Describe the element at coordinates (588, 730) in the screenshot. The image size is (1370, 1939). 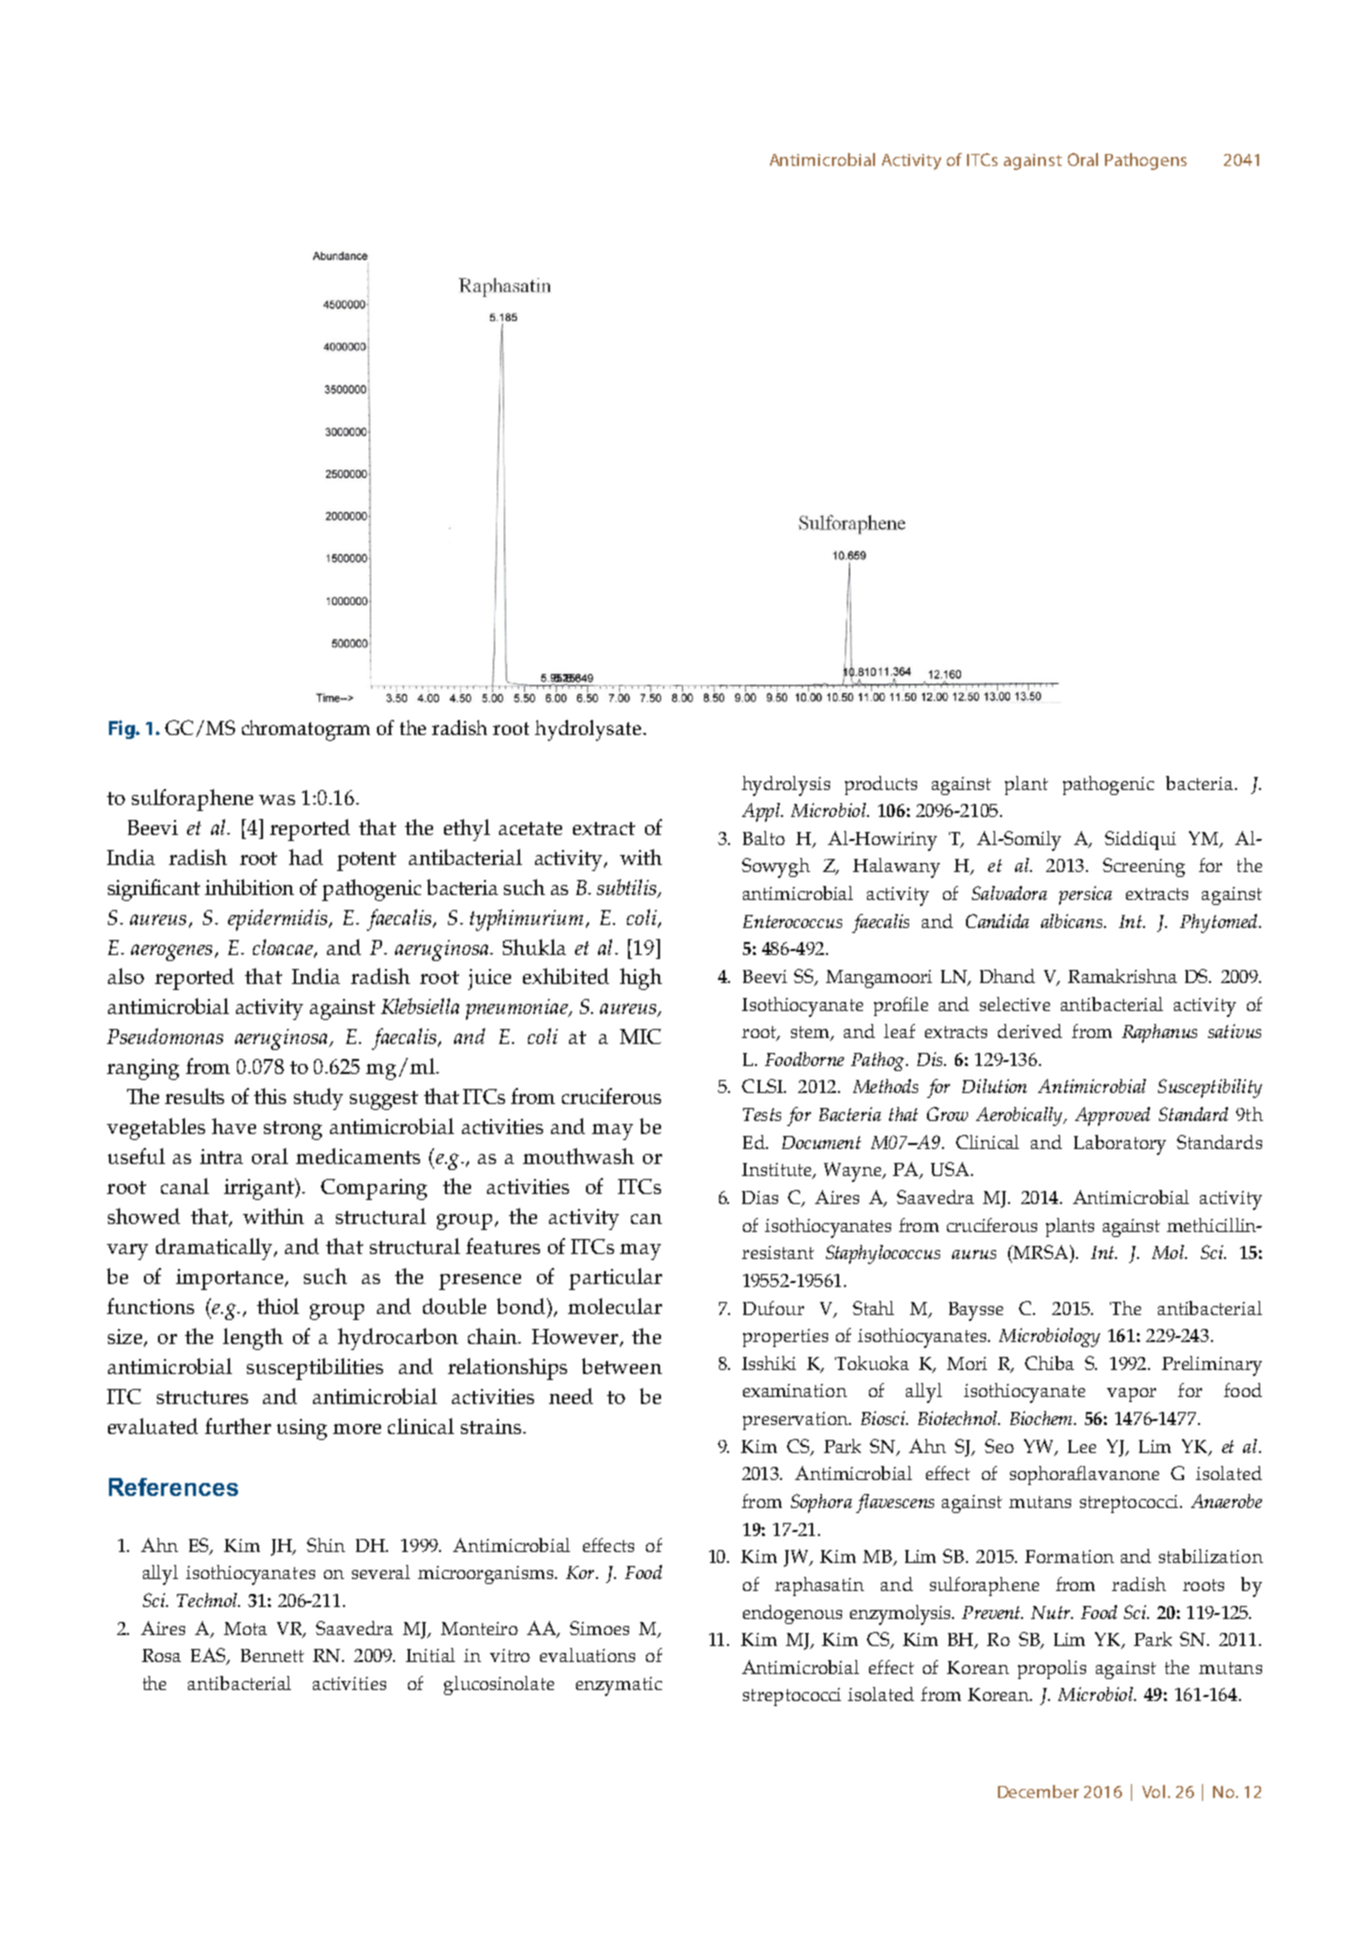
I see `hydrolysate` at that location.
